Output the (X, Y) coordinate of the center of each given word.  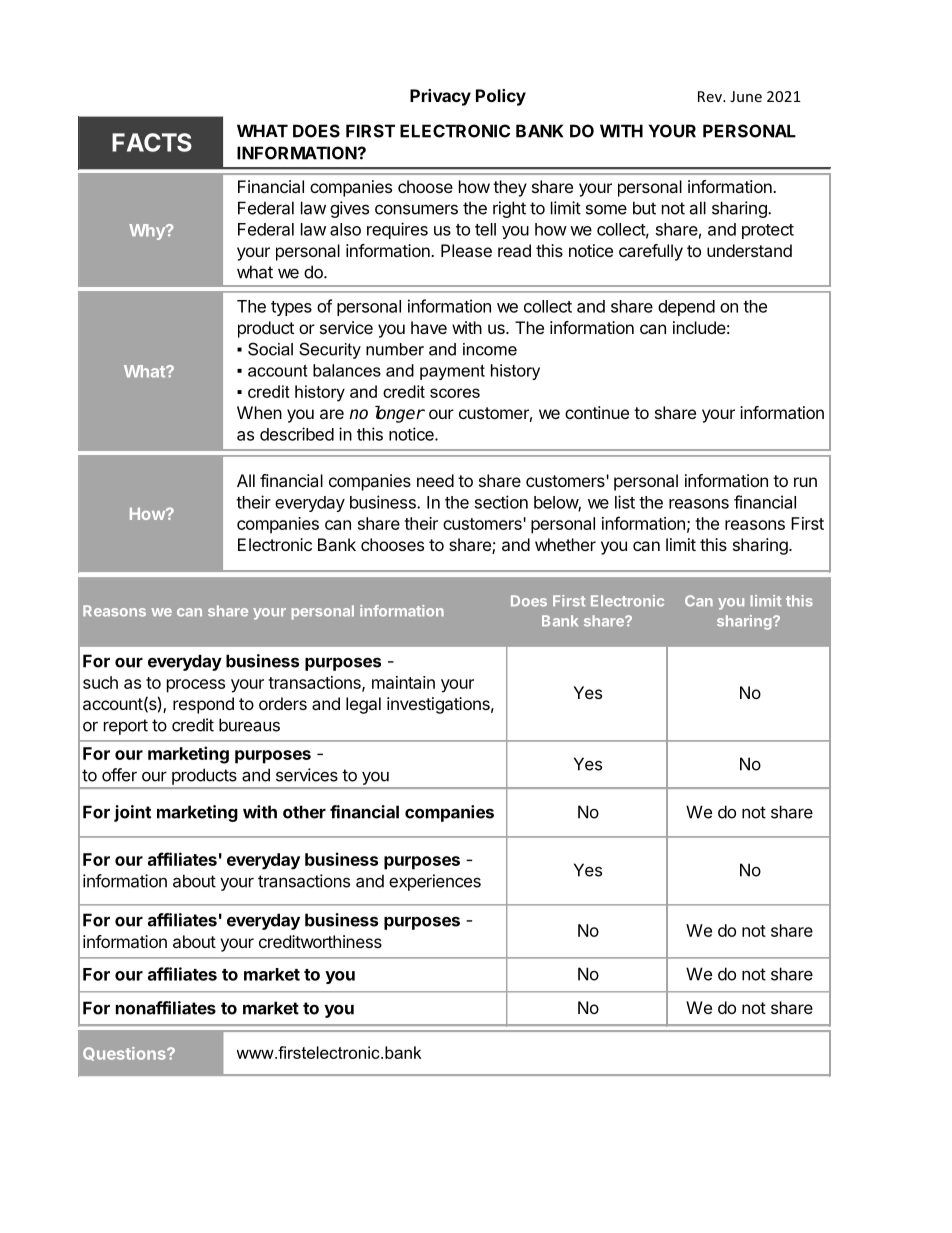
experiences (435, 882)
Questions (125, 1054)
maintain (403, 682)
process (196, 686)
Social (270, 349)
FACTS (152, 142)
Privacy (440, 97)
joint (132, 813)
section (501, 502)
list (625, 502)
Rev (711, 96)
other (304, 812)
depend (686, 308)
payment (452, 372)
